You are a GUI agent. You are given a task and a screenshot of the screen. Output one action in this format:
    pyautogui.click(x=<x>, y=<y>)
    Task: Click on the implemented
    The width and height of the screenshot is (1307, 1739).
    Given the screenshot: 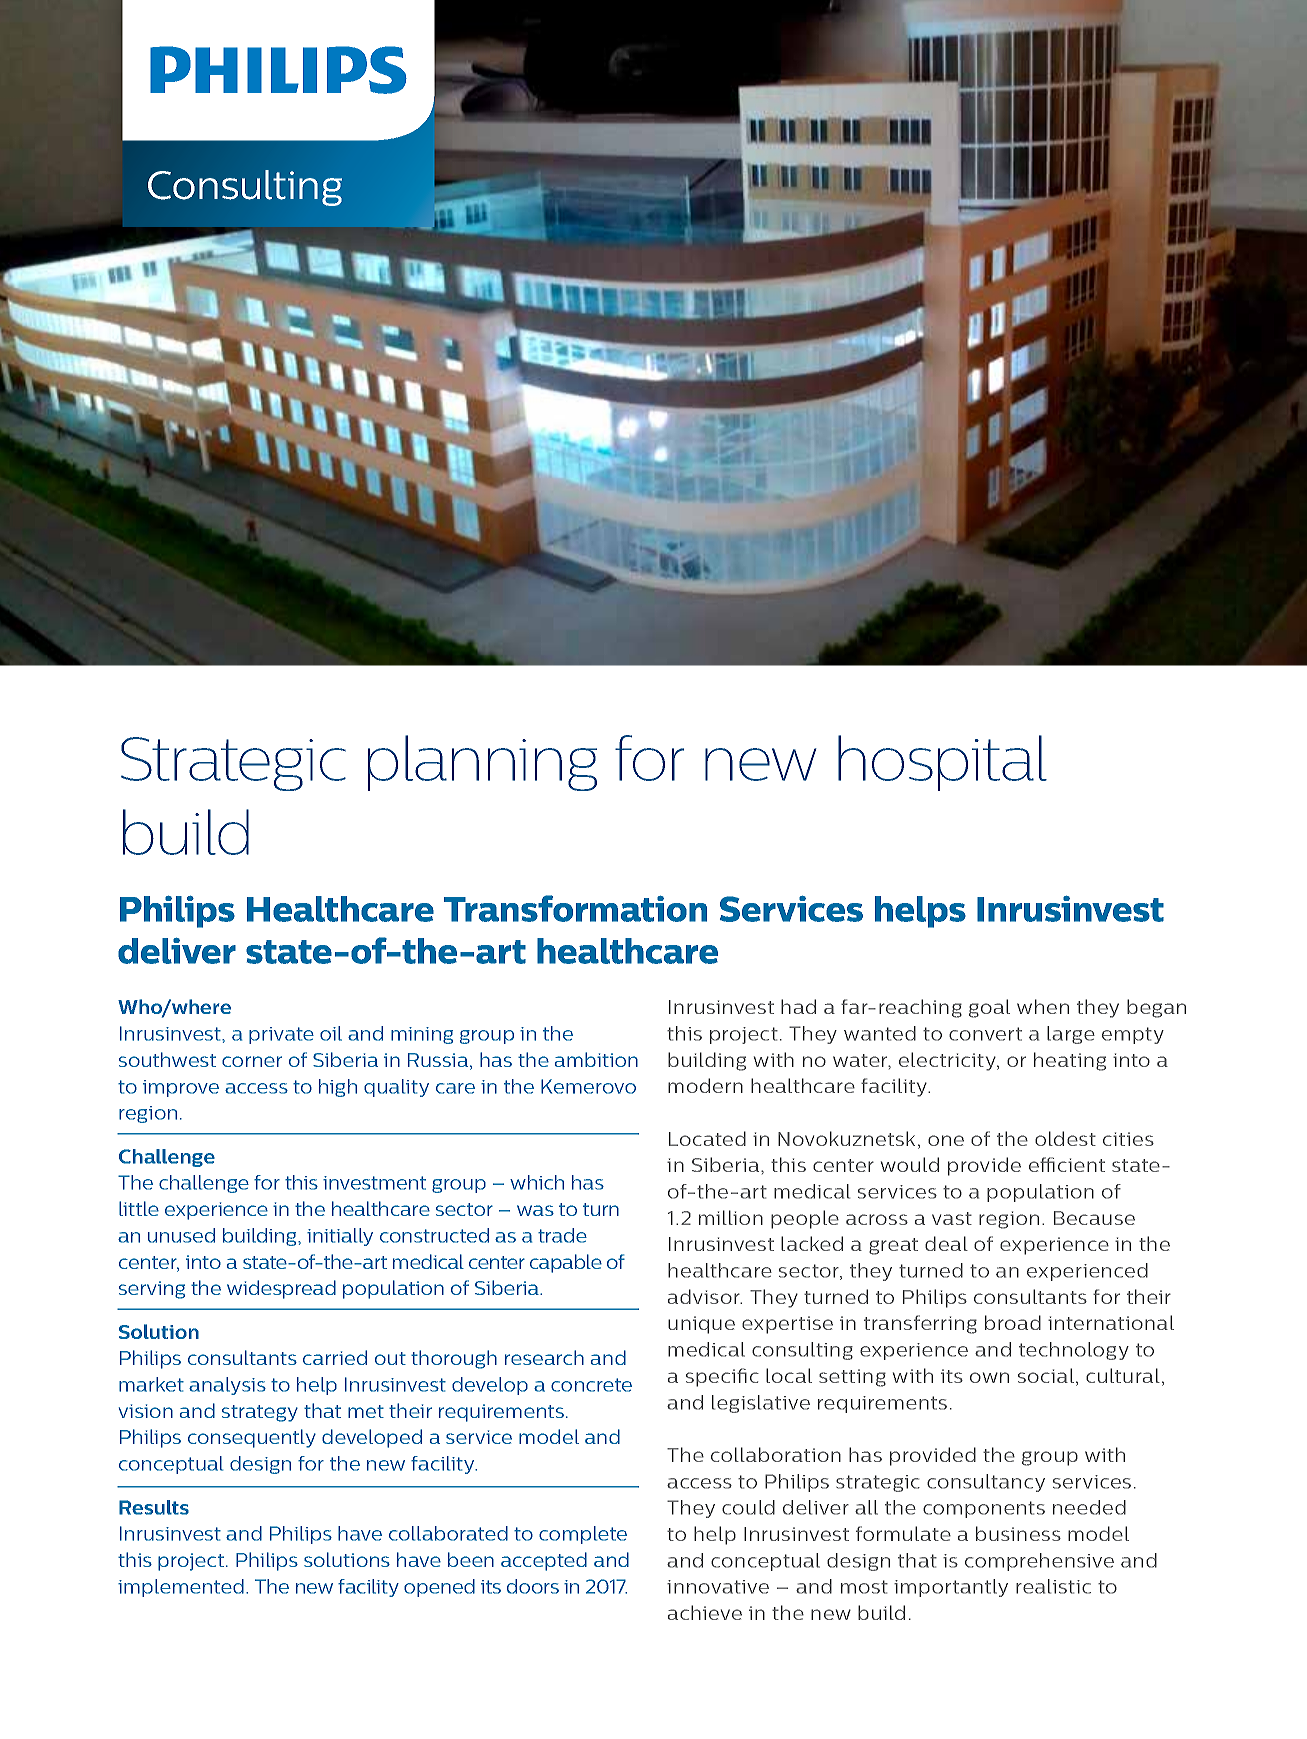 What is the action you would take?
    pyautogui.click(x=181, y=1588)
